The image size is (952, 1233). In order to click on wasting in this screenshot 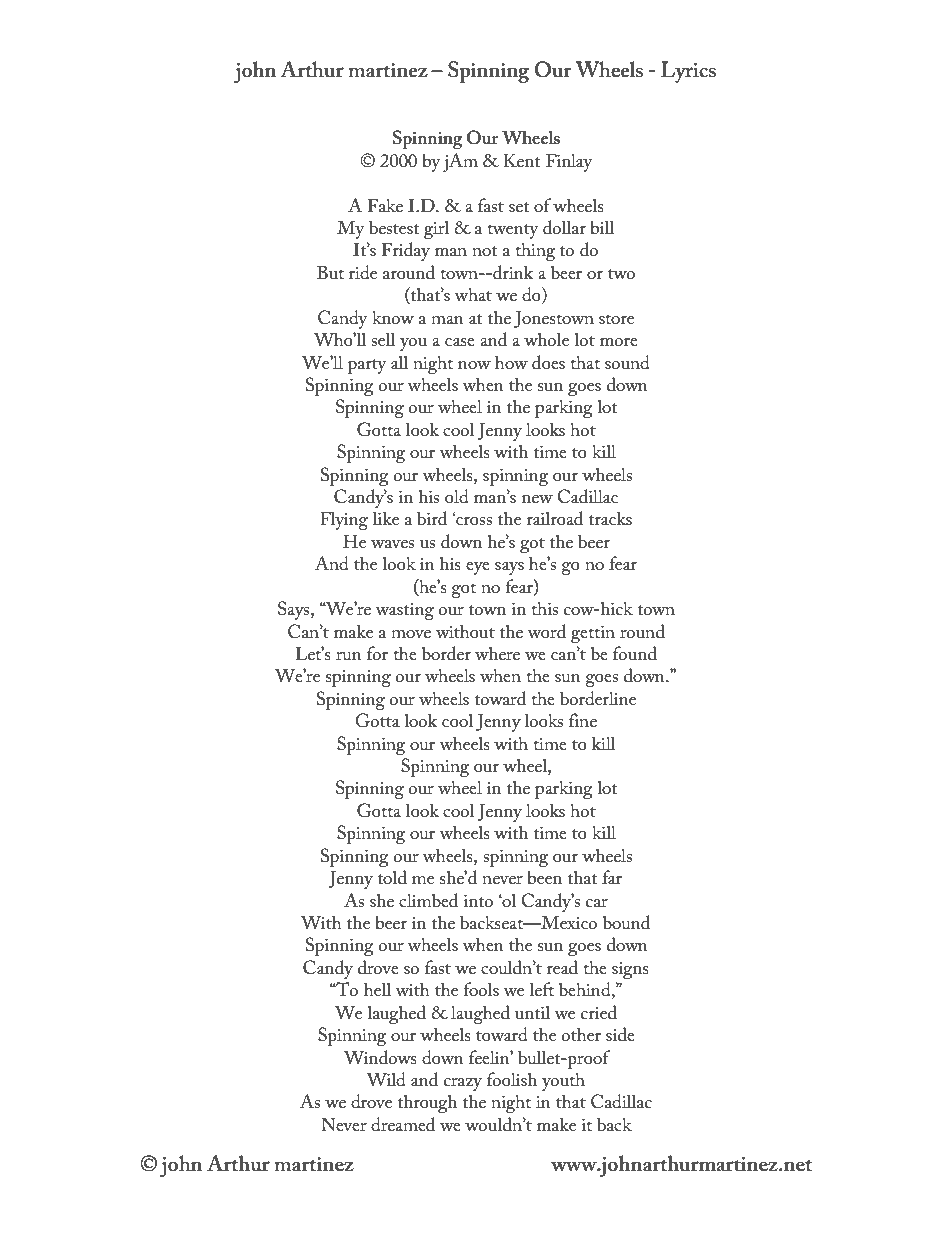, I will do `click(404, 611)`.
